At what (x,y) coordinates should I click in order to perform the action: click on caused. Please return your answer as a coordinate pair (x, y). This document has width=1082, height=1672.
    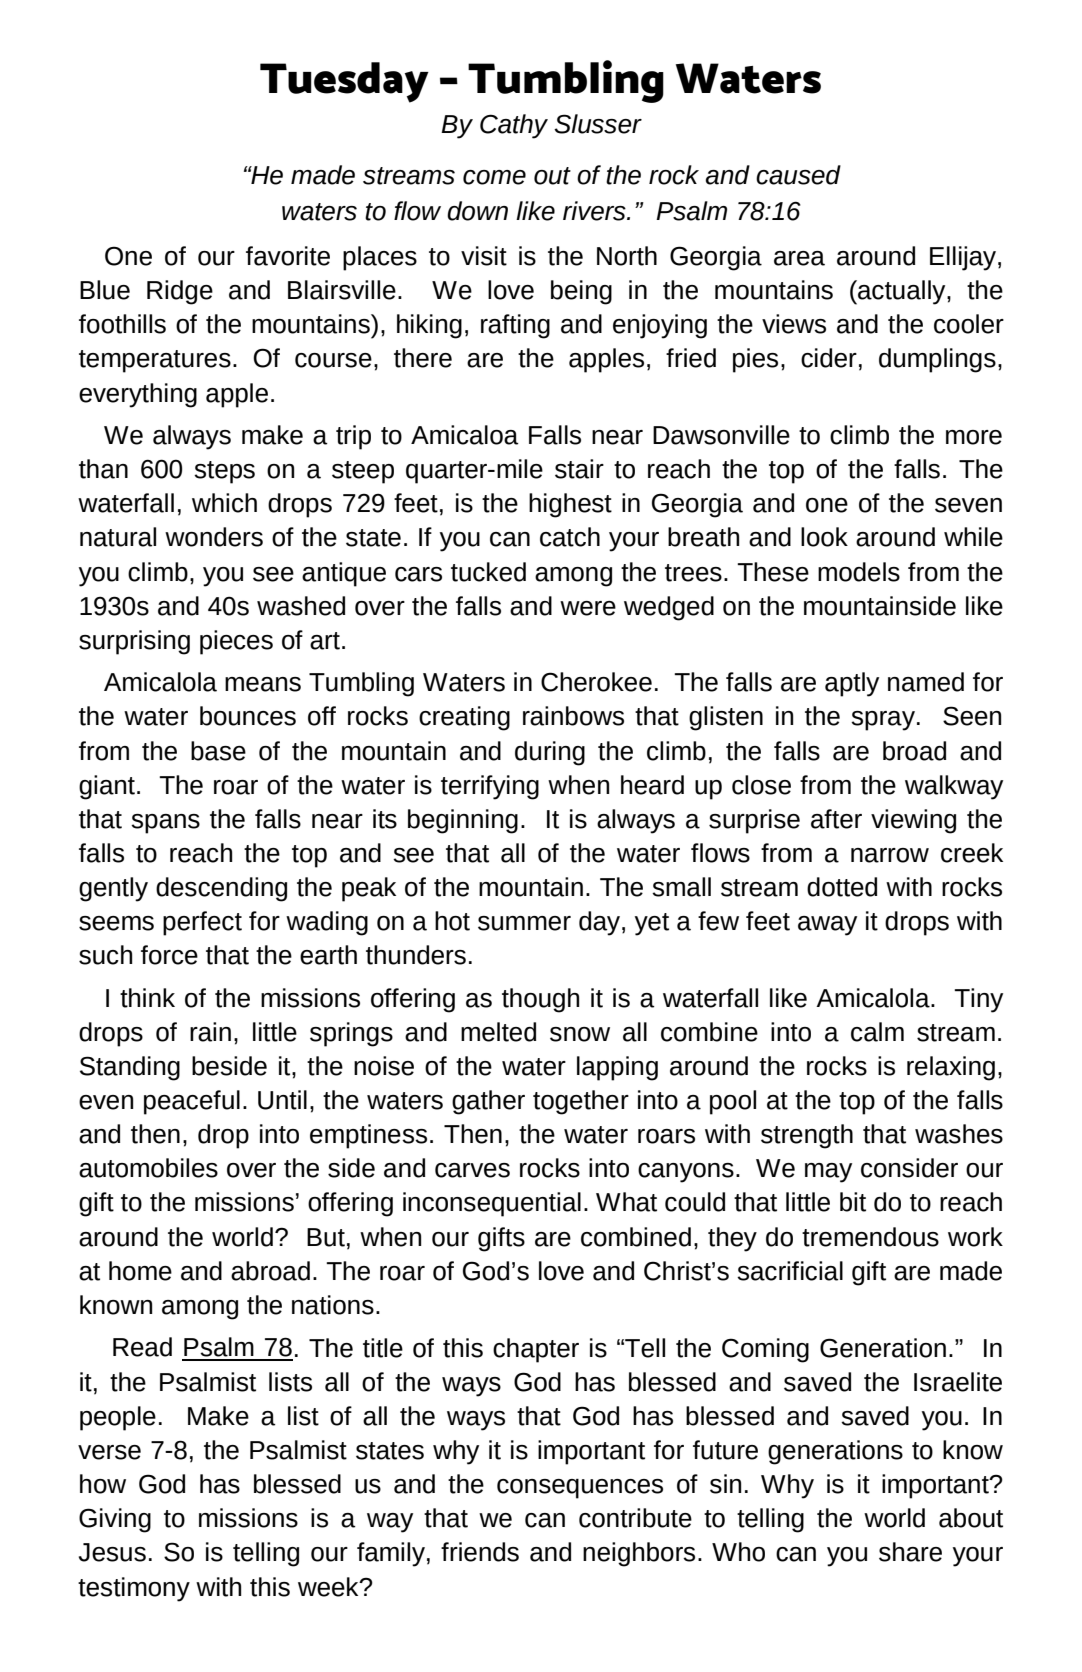
    Looking at the image, I should click on (798, 175).
